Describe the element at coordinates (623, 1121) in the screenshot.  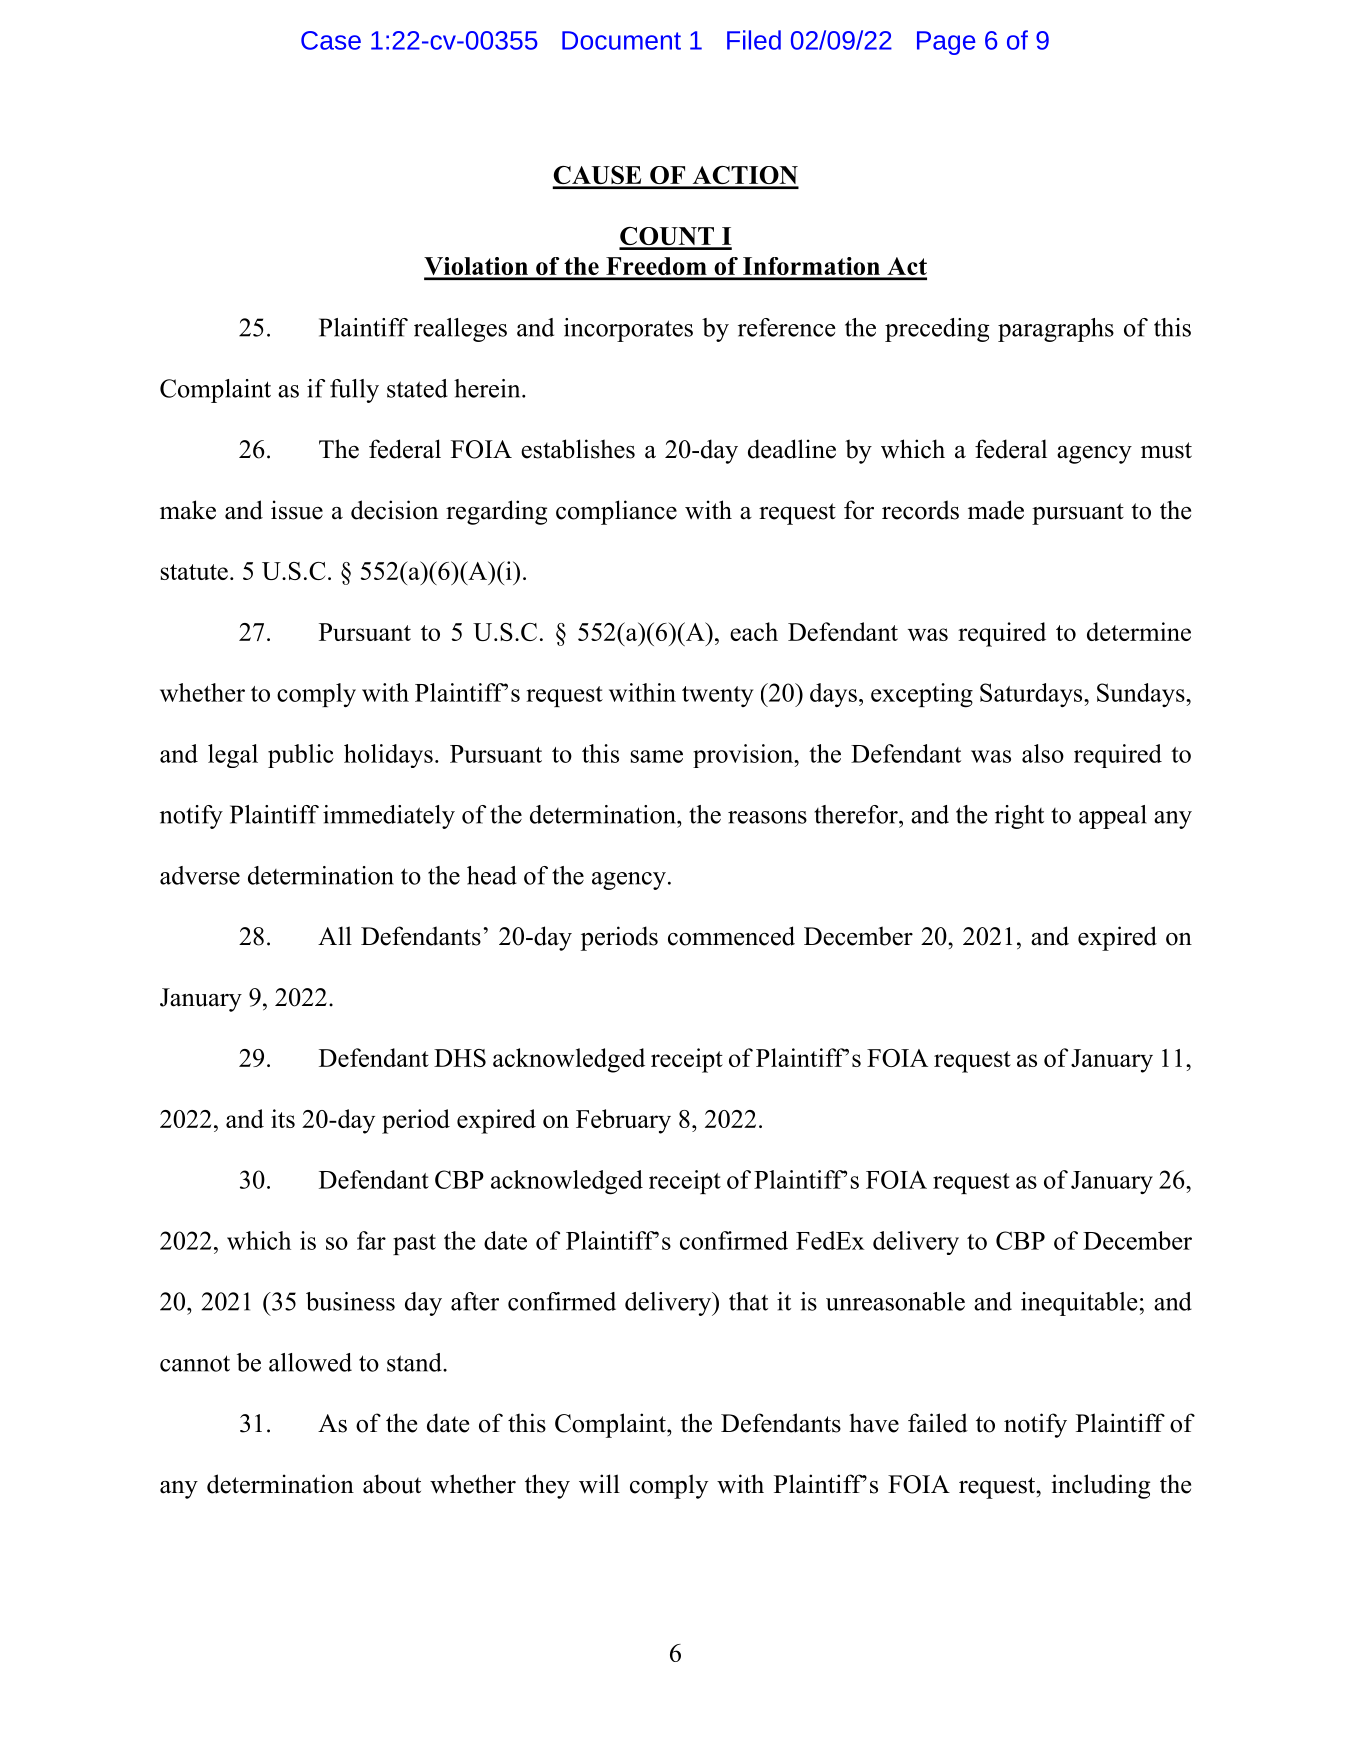
I see `February` at that location.
